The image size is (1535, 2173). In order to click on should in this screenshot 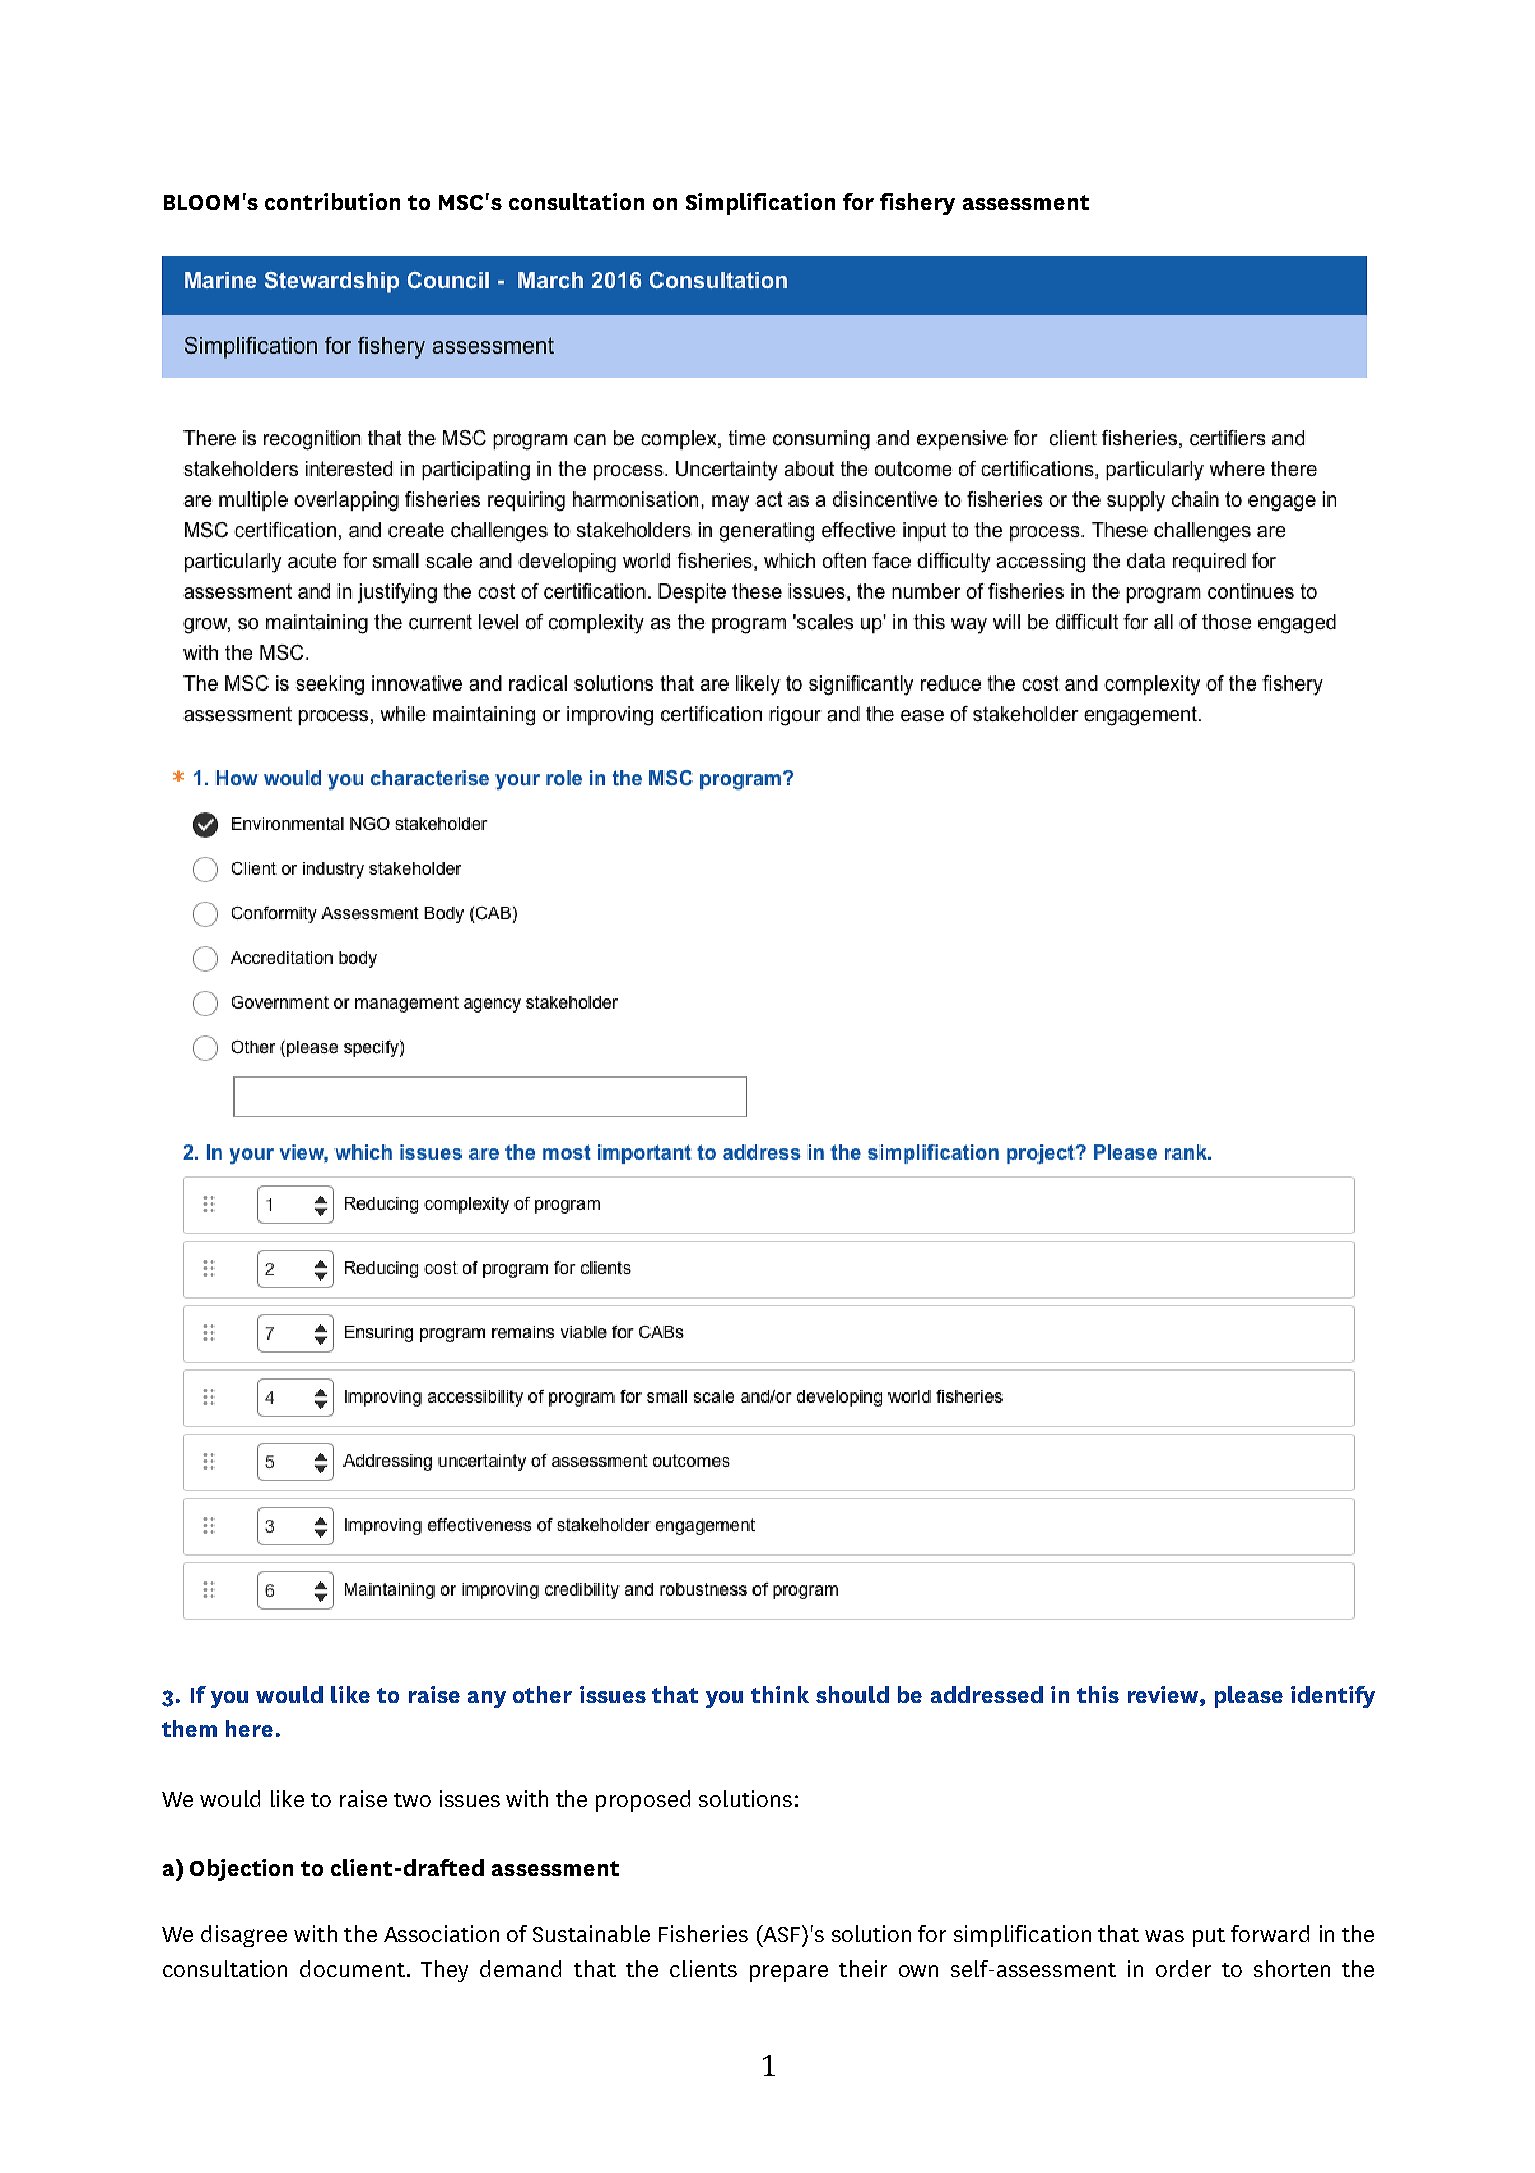, I will do `click(852, 1694)`.
